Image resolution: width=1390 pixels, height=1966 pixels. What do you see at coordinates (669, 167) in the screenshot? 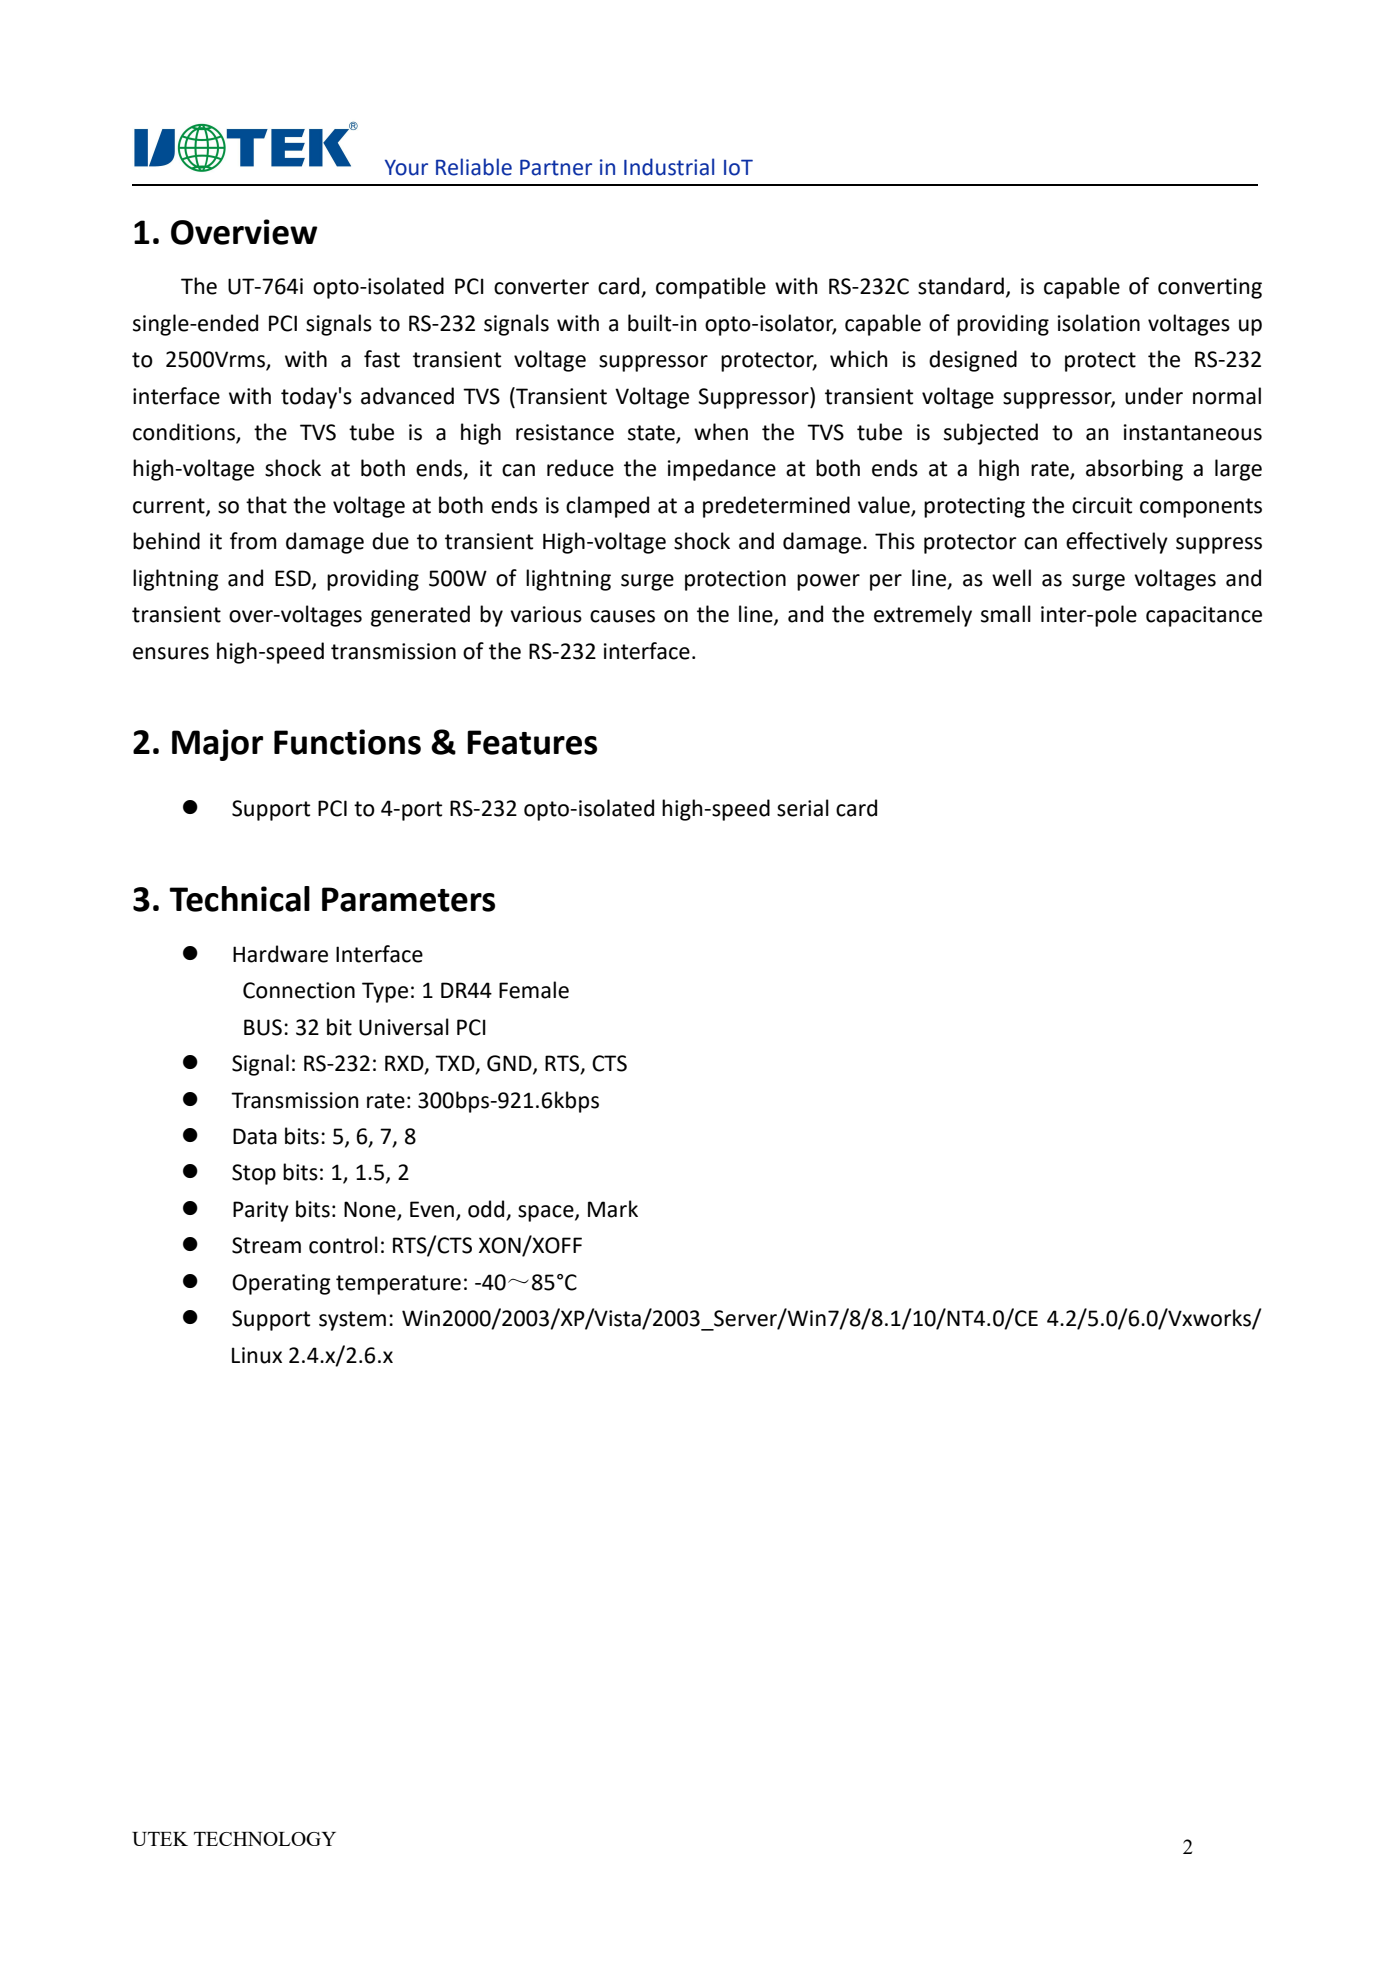
I see `Industrial` at bounding box center [669, 167].
